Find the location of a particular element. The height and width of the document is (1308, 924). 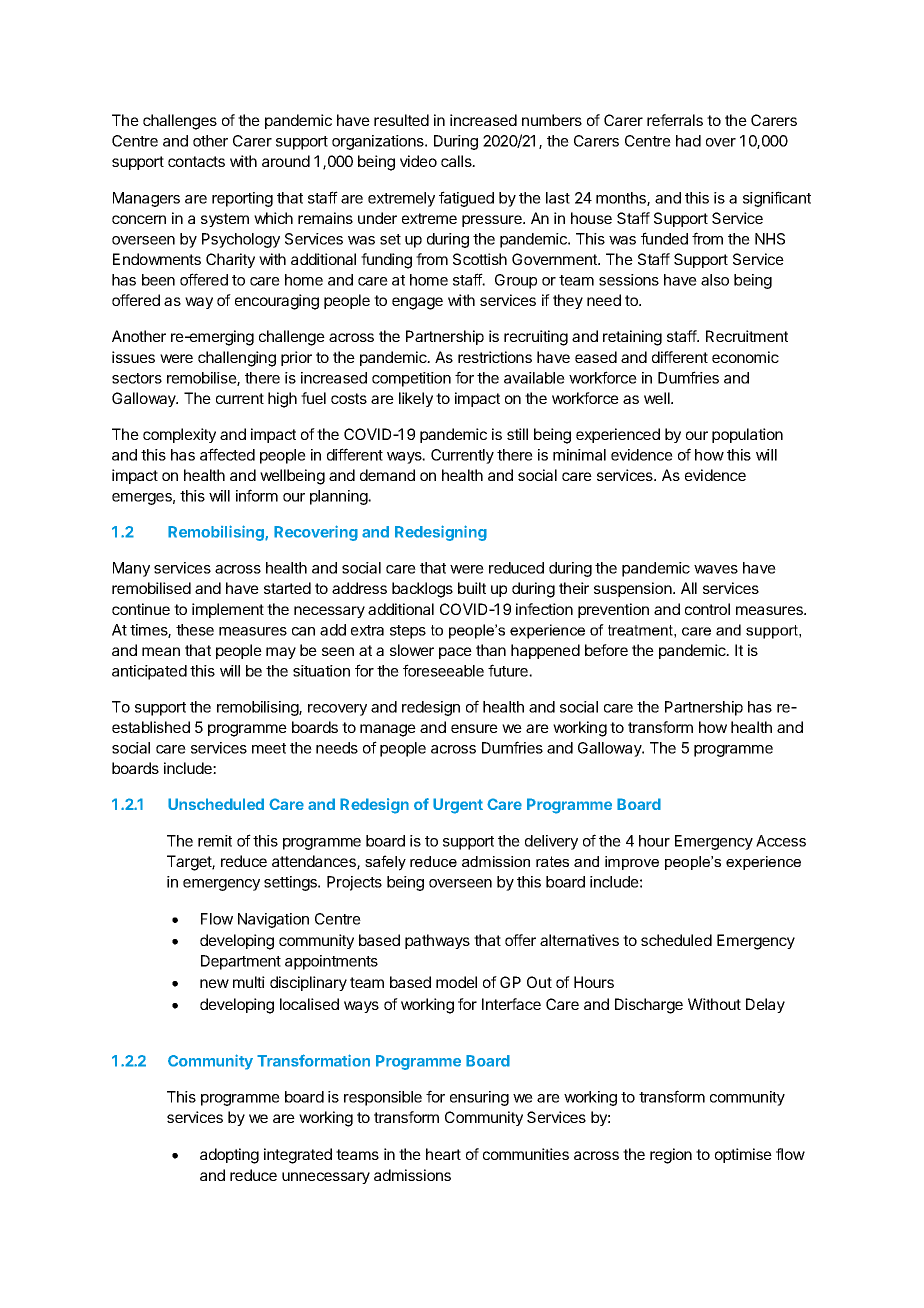

adopting is located at coordinates (229, 1156).
